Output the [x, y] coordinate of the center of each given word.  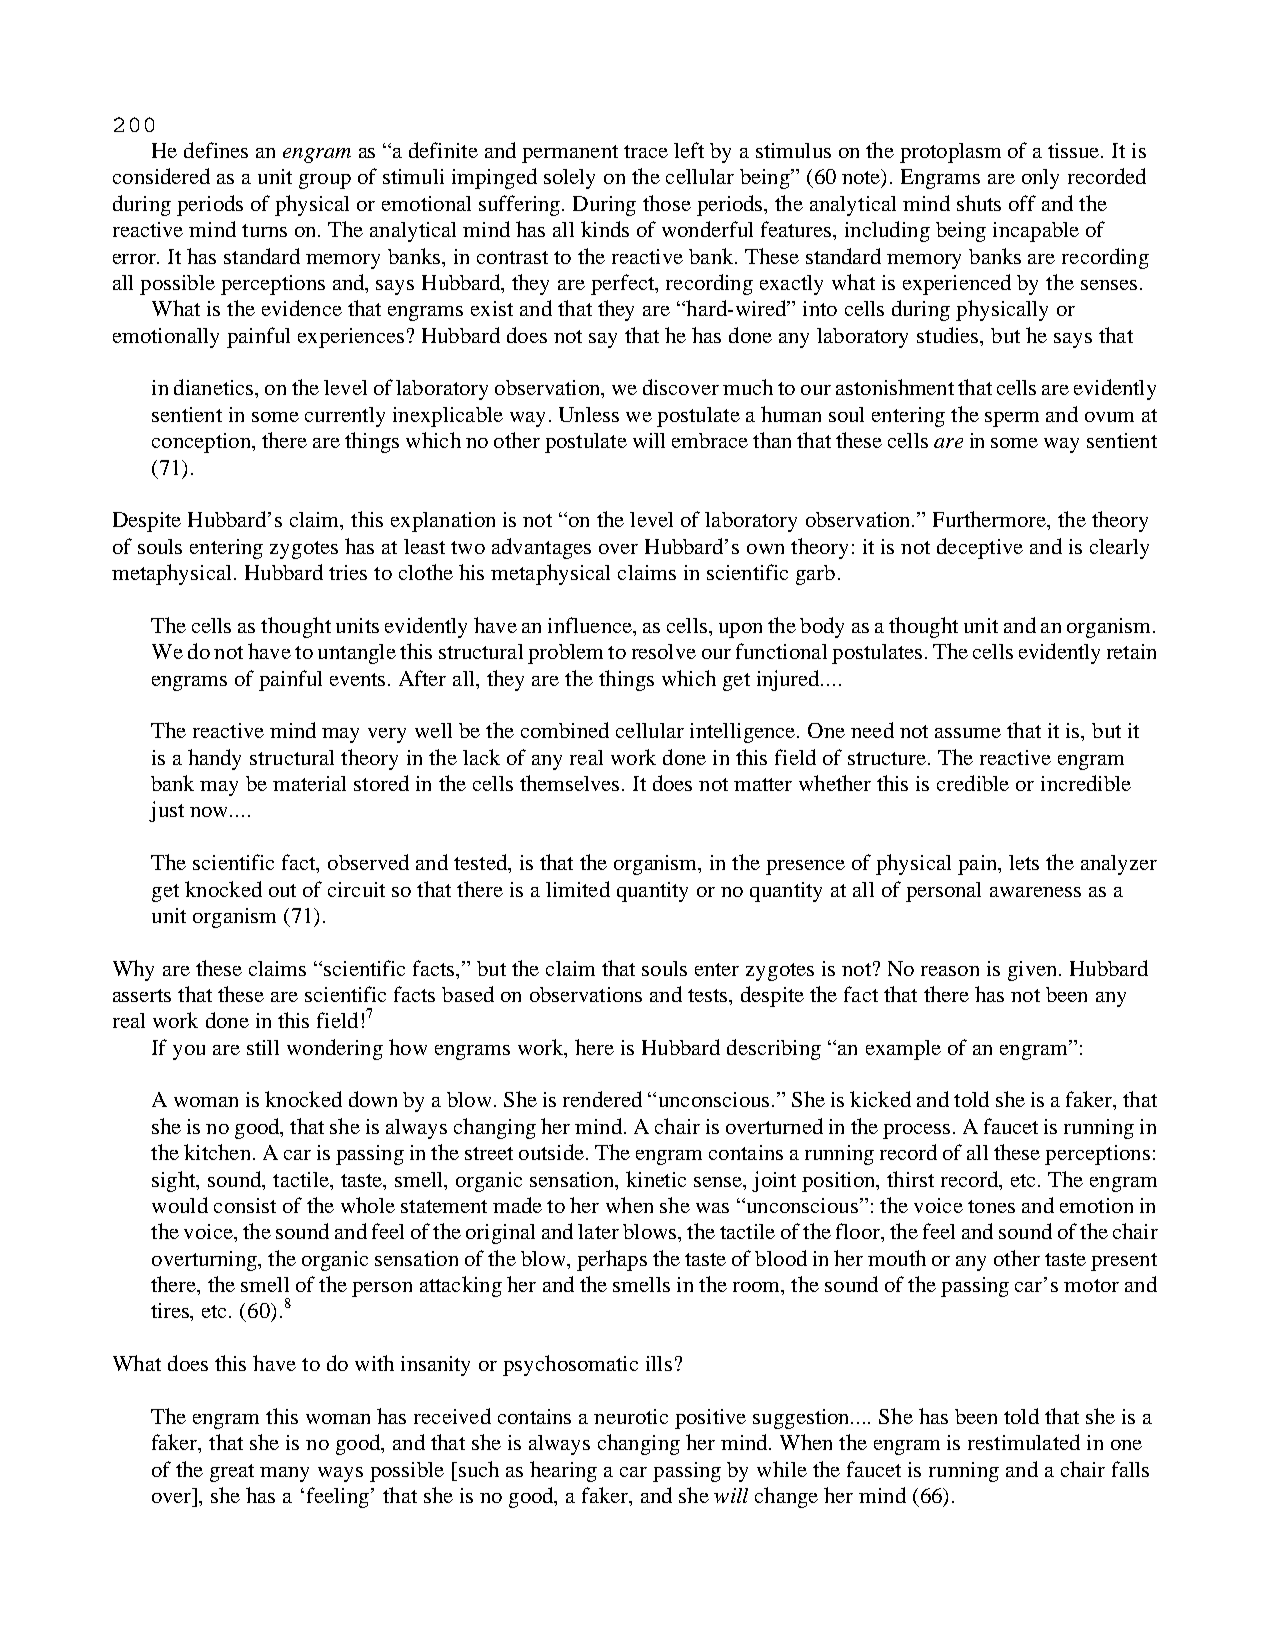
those [667, 203]
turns [264, 230]
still [263, 1047]
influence [591, 625]
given [1034, 971]
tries [348, 572]
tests [709, 995]
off [1022, 203]
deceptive [980, 548]
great [232, 1473]
